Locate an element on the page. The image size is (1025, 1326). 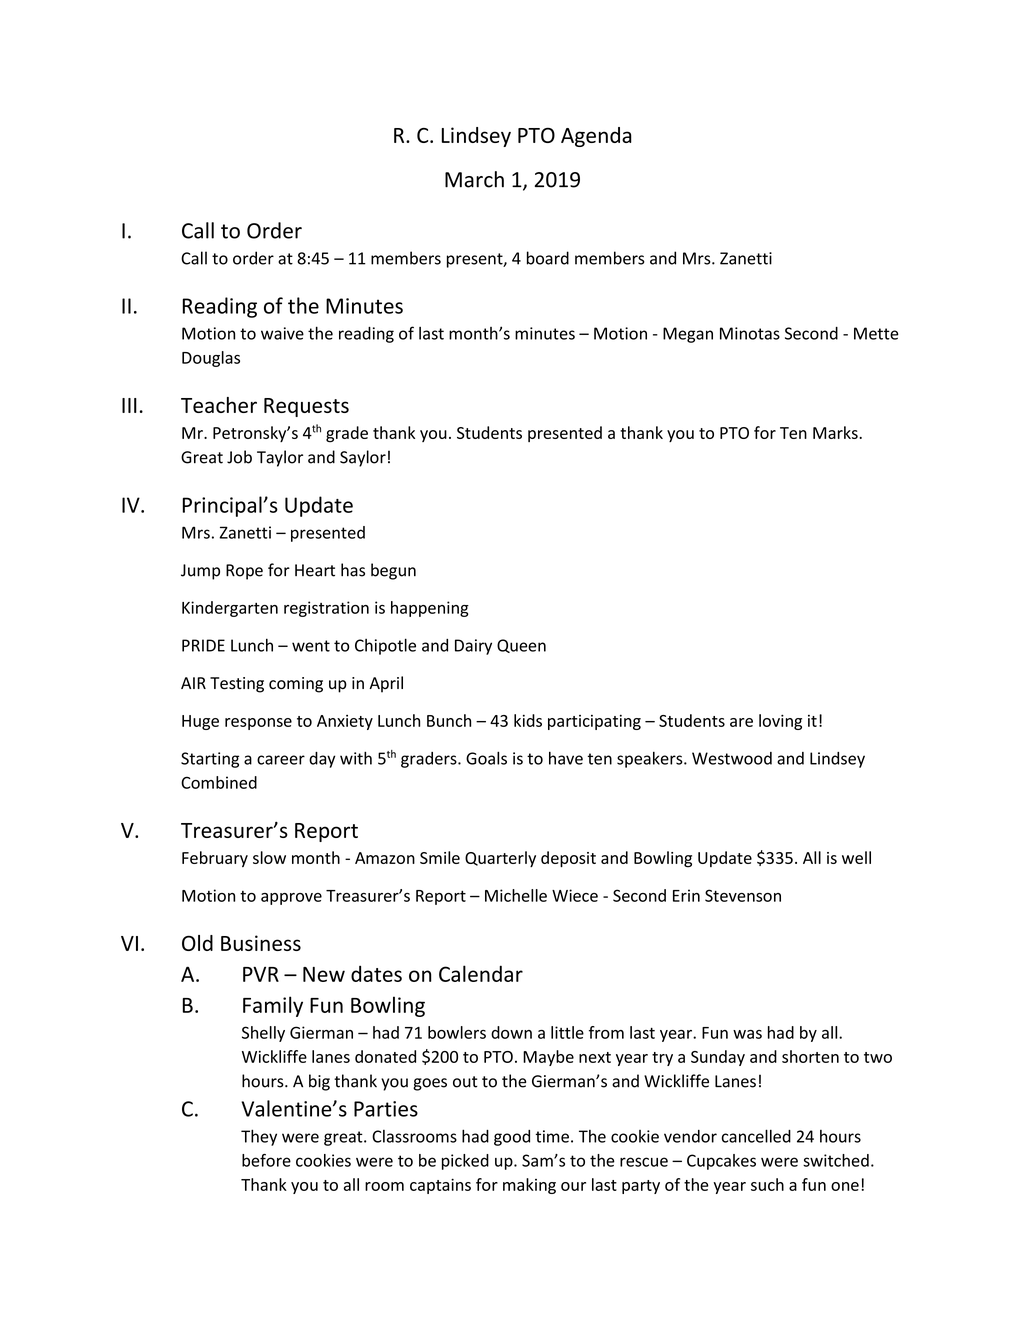
PRIDE is located at coordinates (203, 645).
